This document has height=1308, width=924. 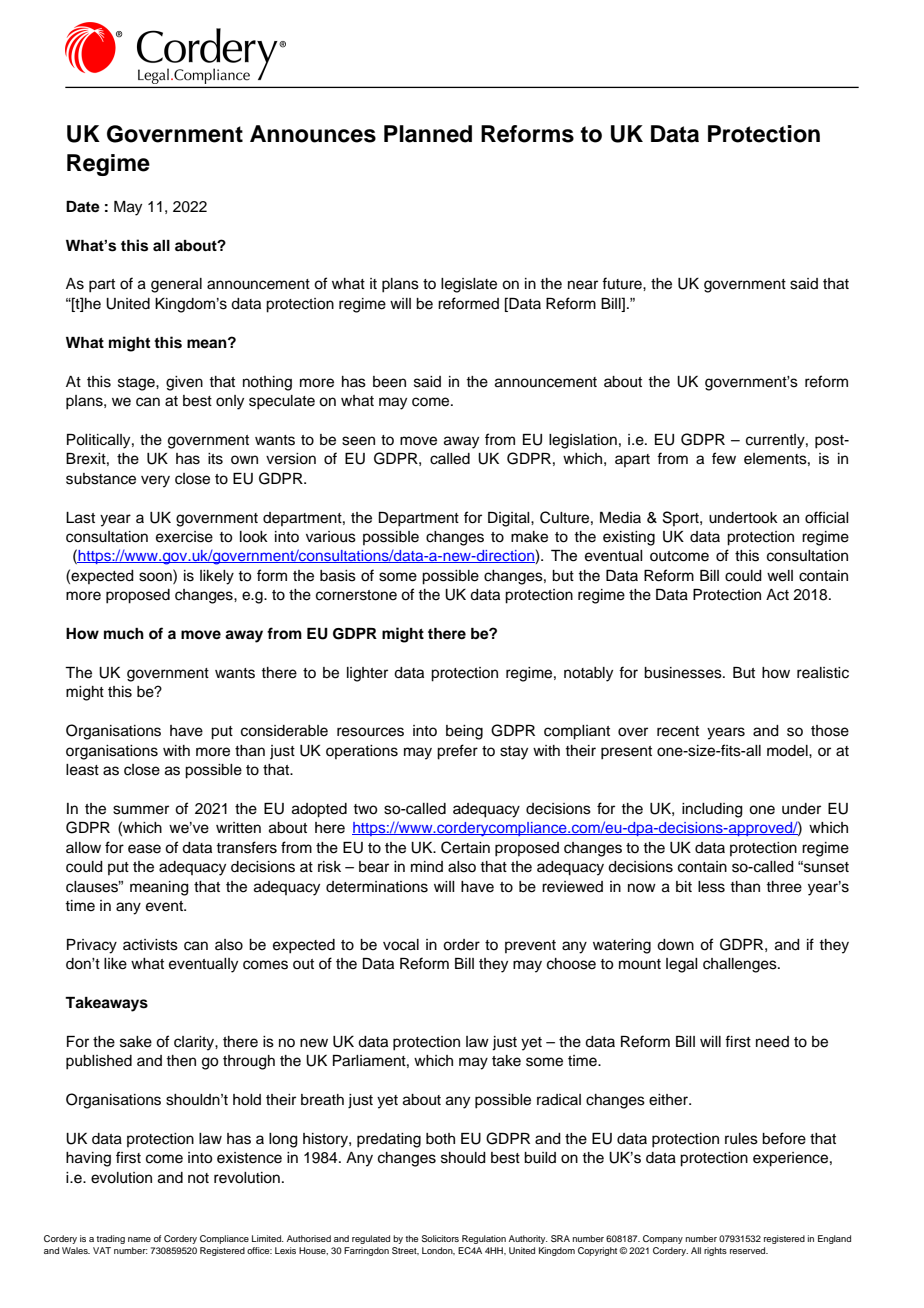 I want to click on future, so click(x=623, y=283).
